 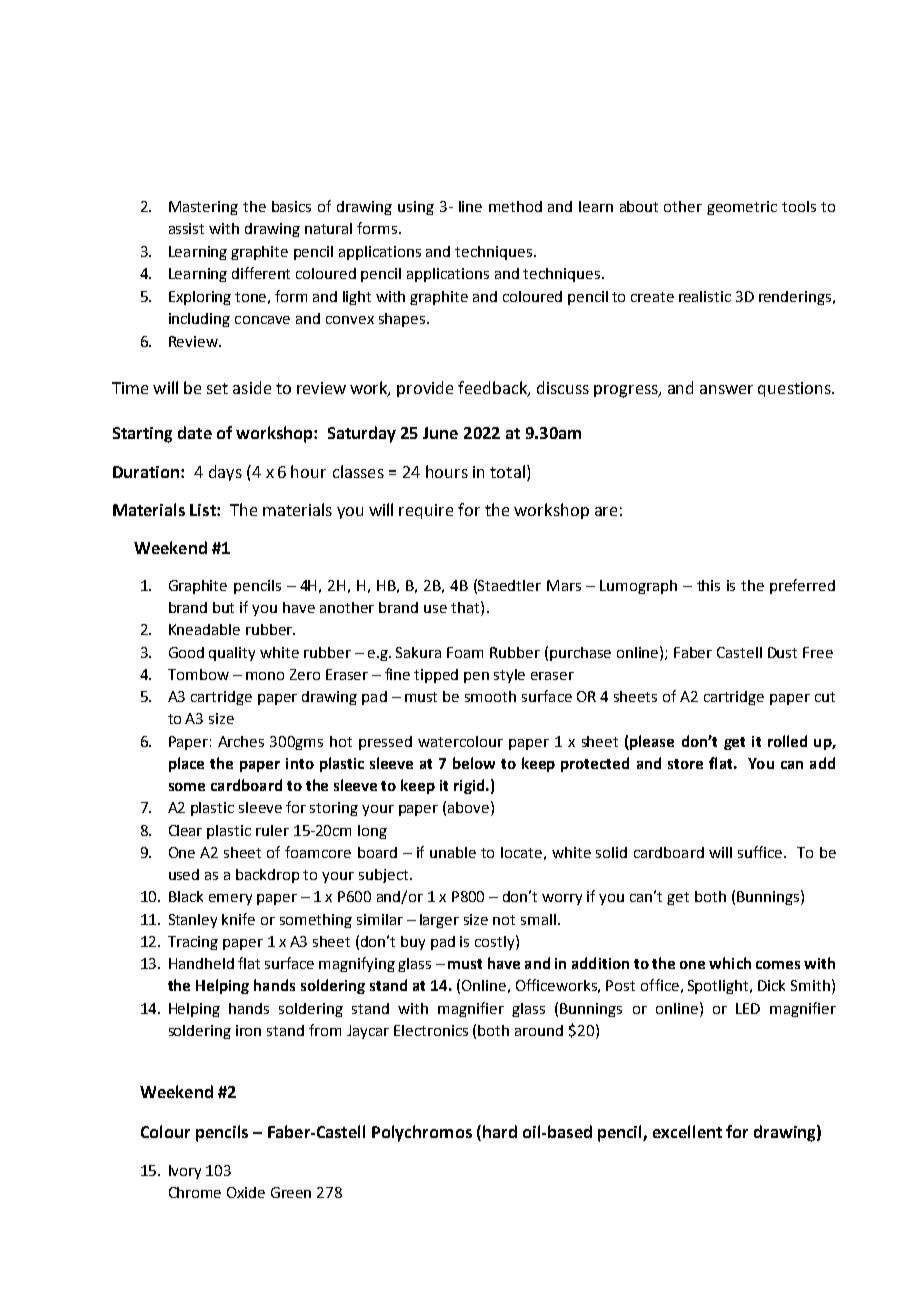 I want to click on geometric, so click(x=742, y=208).
